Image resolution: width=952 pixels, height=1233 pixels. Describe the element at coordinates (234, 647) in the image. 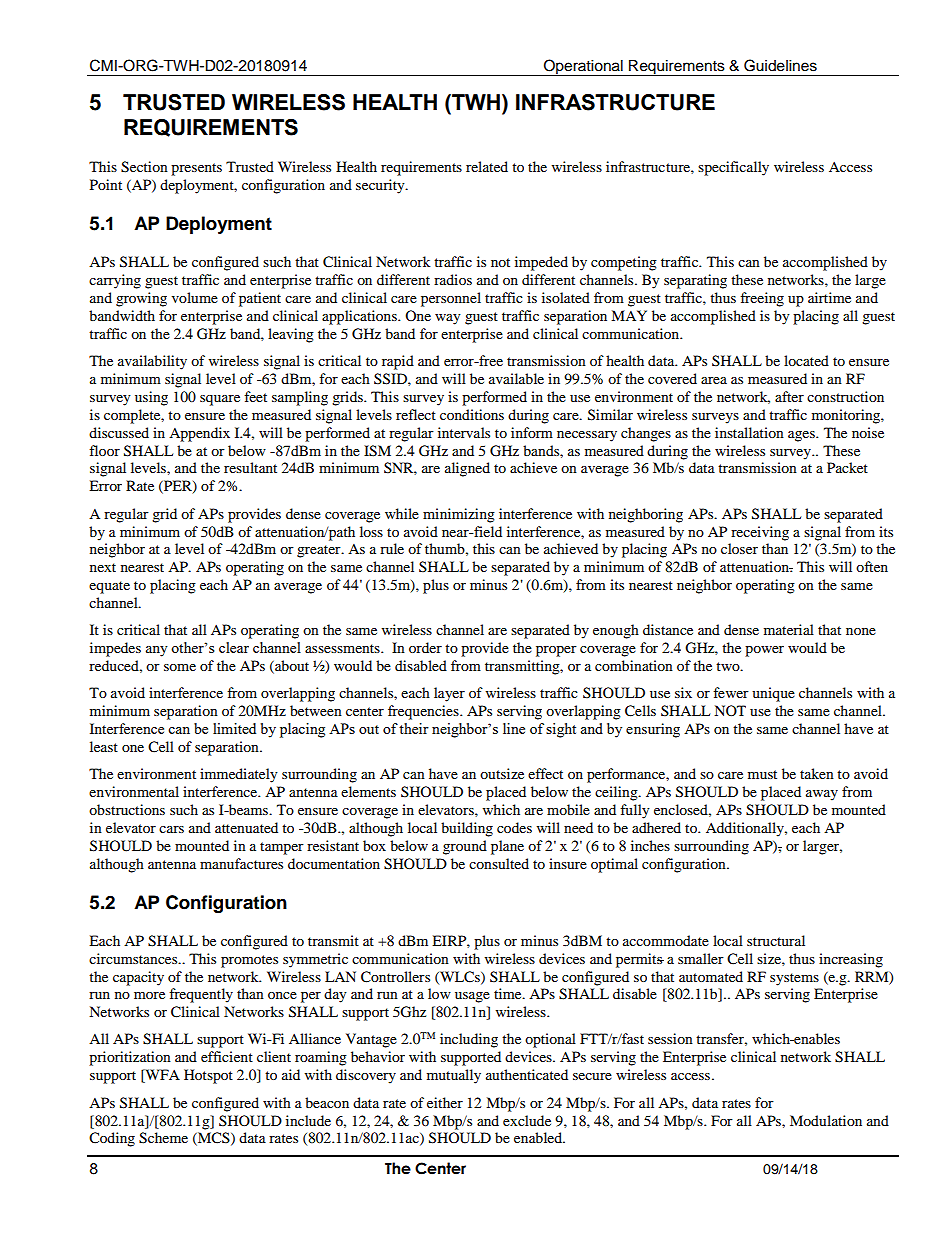

I see `clear` at that location.
